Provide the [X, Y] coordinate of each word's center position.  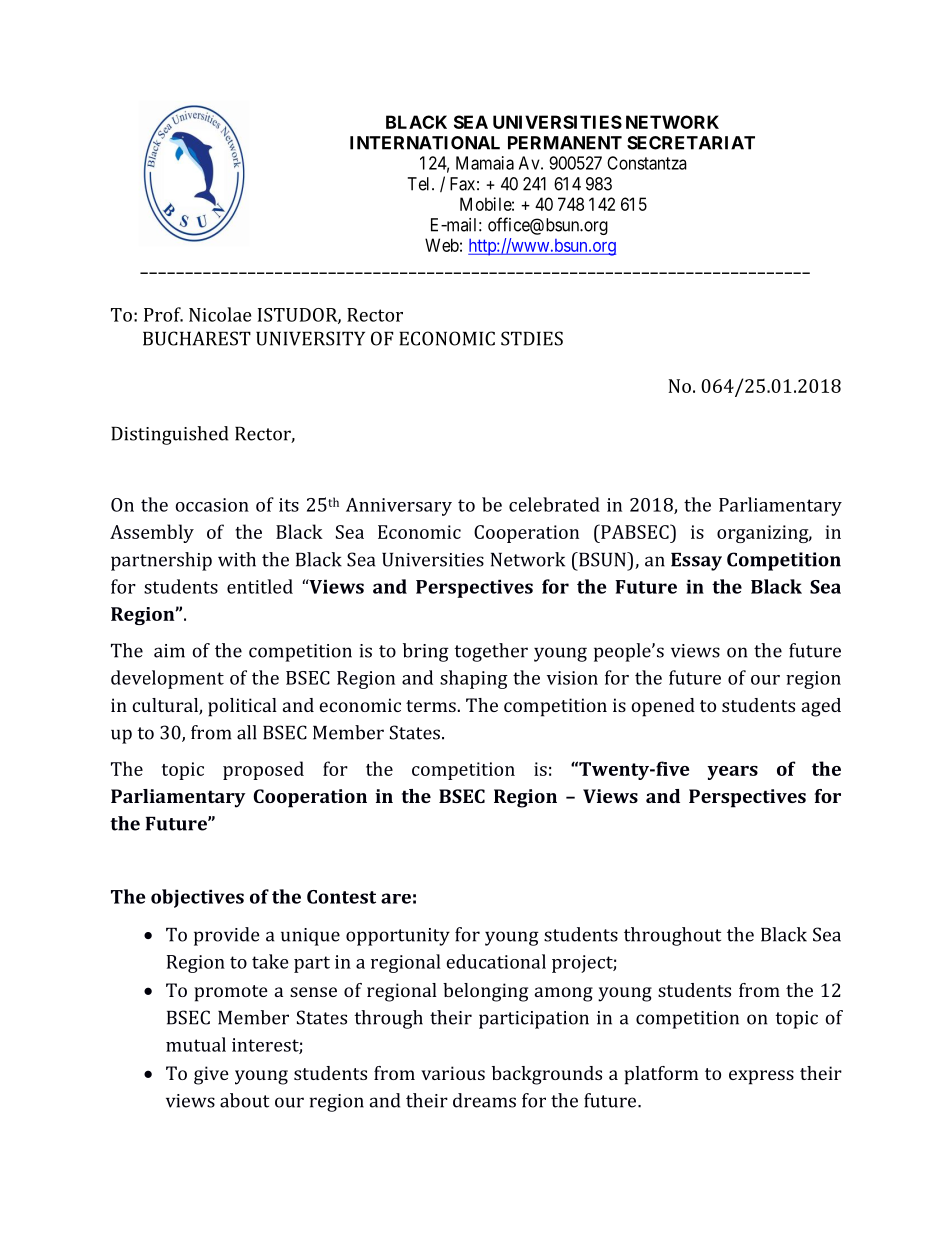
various [453, 1073]
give [211, 1075]
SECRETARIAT [691, 143]
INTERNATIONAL [425, 143]
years [732, 773]
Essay [696, 562]
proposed [263, 770]
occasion [212, 505]
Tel [420, 184]
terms [431, 706]
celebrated [554, 504]
